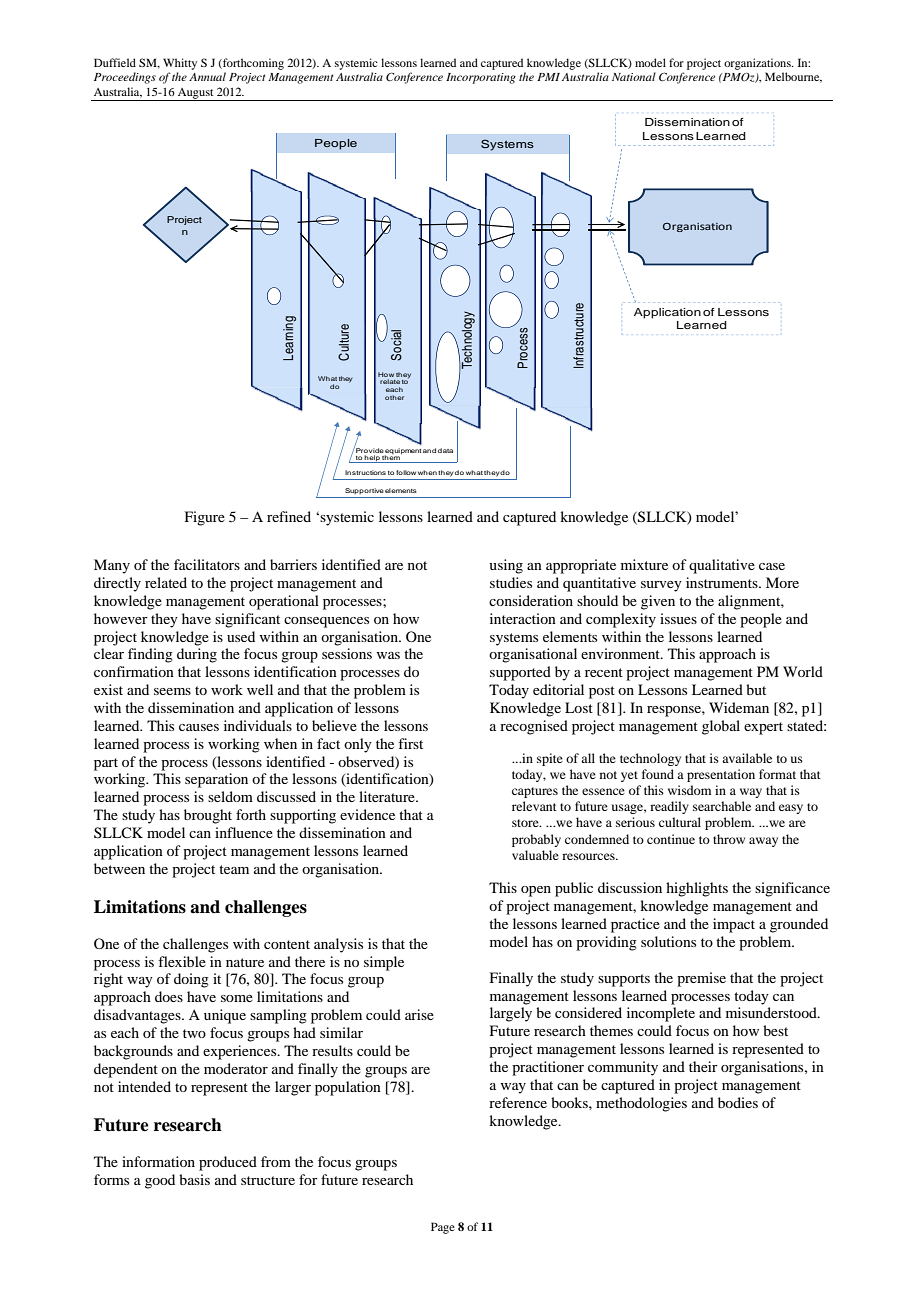 This page has width=924, height=1308. What do you see at coordinates (481, 78) in the page?
I see `Incorporating` at bounding box center [481, 78].
